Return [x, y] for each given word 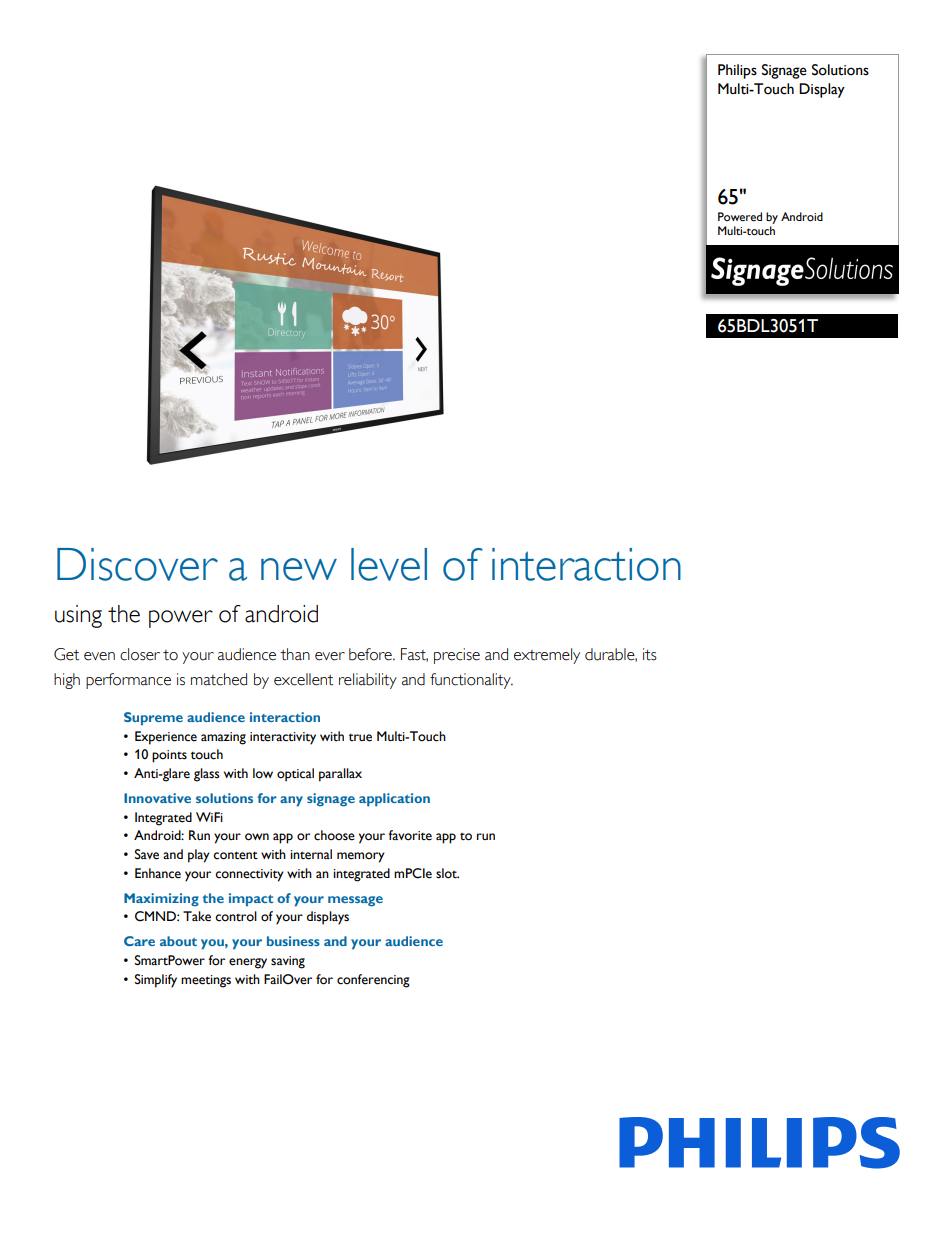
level [389, 564]
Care [139, 941]
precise [457, 656]
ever [330, 656]
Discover [137, 564]
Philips [737, 71]
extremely [547, 656]
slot [447, 873]
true [360, 738]
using [78, 616]
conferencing [373, 981]
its [650, 654]
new [299, 569]
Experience [166, 738]
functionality [471, 681]
